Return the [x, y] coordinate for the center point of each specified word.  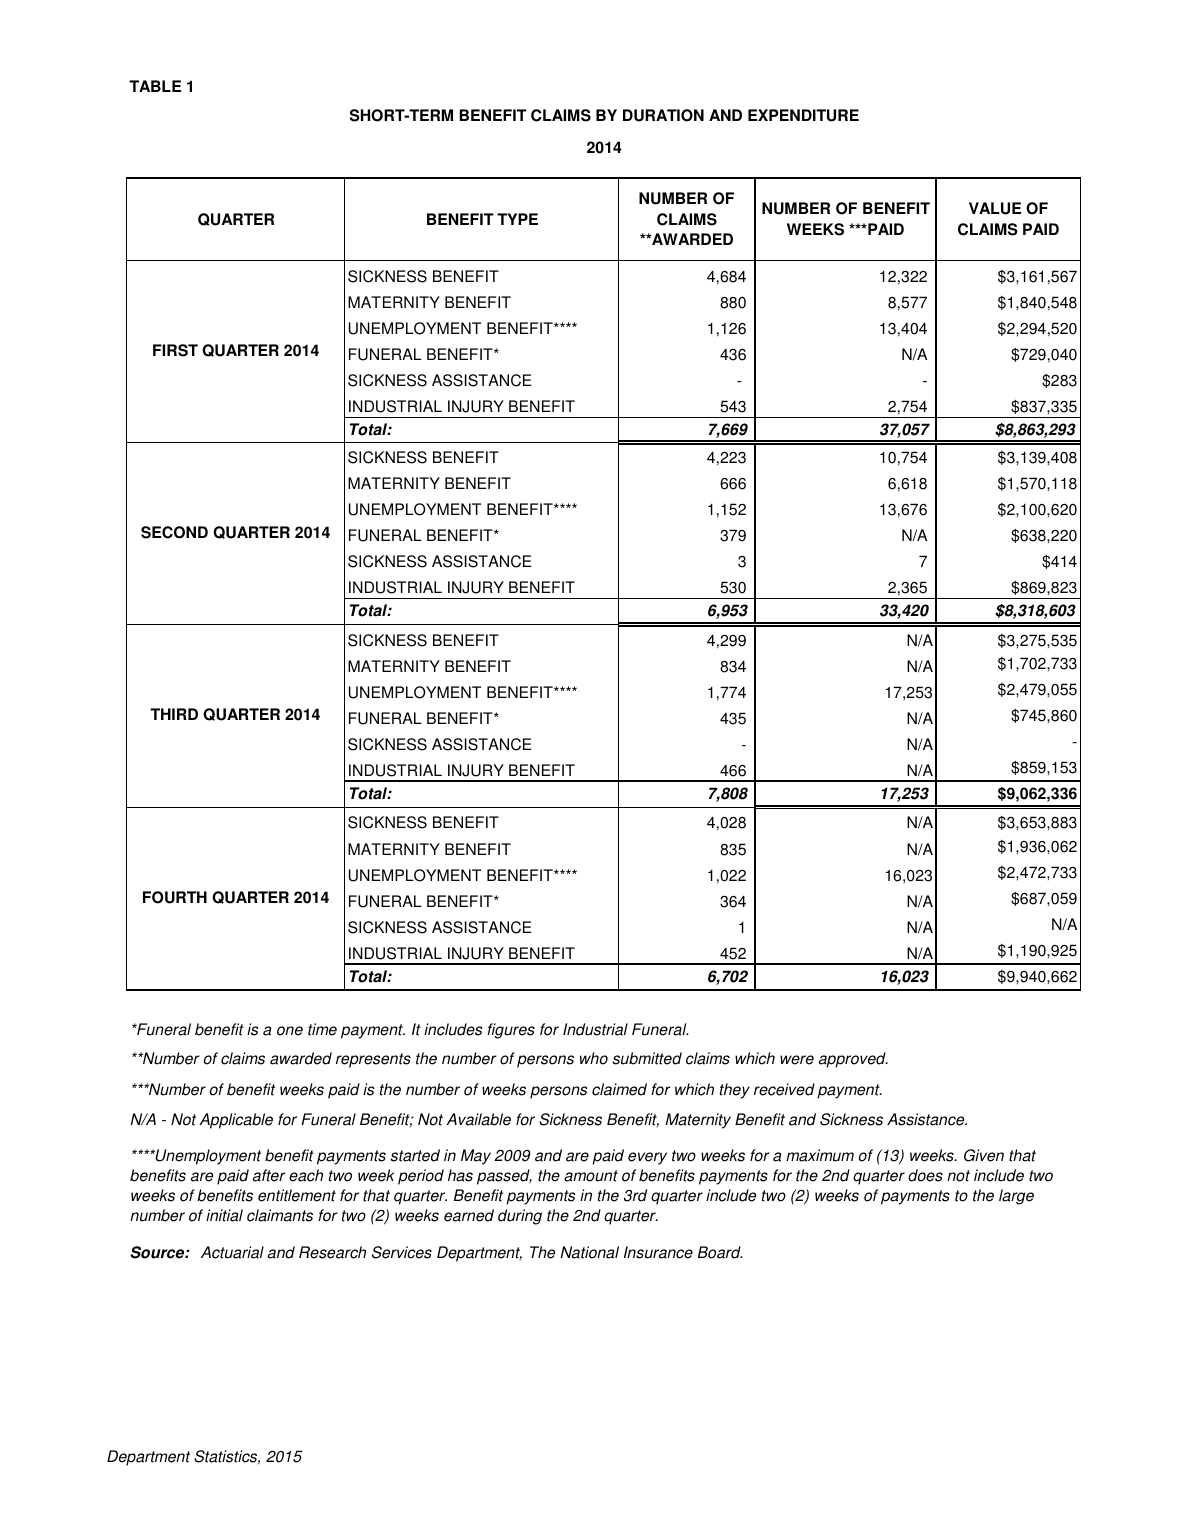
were [797, 1060]
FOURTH [175, 897]
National [590, 1252]
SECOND [174, 532]
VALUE [995, 208]
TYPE [517, 219]
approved [853, 1060]
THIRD [174, 714]
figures [511, 1031]
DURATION [663, 115]
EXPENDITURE [803, 115]
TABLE [155, 86]
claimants [280, 1215]
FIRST [175, 350]
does [925, 1175]
